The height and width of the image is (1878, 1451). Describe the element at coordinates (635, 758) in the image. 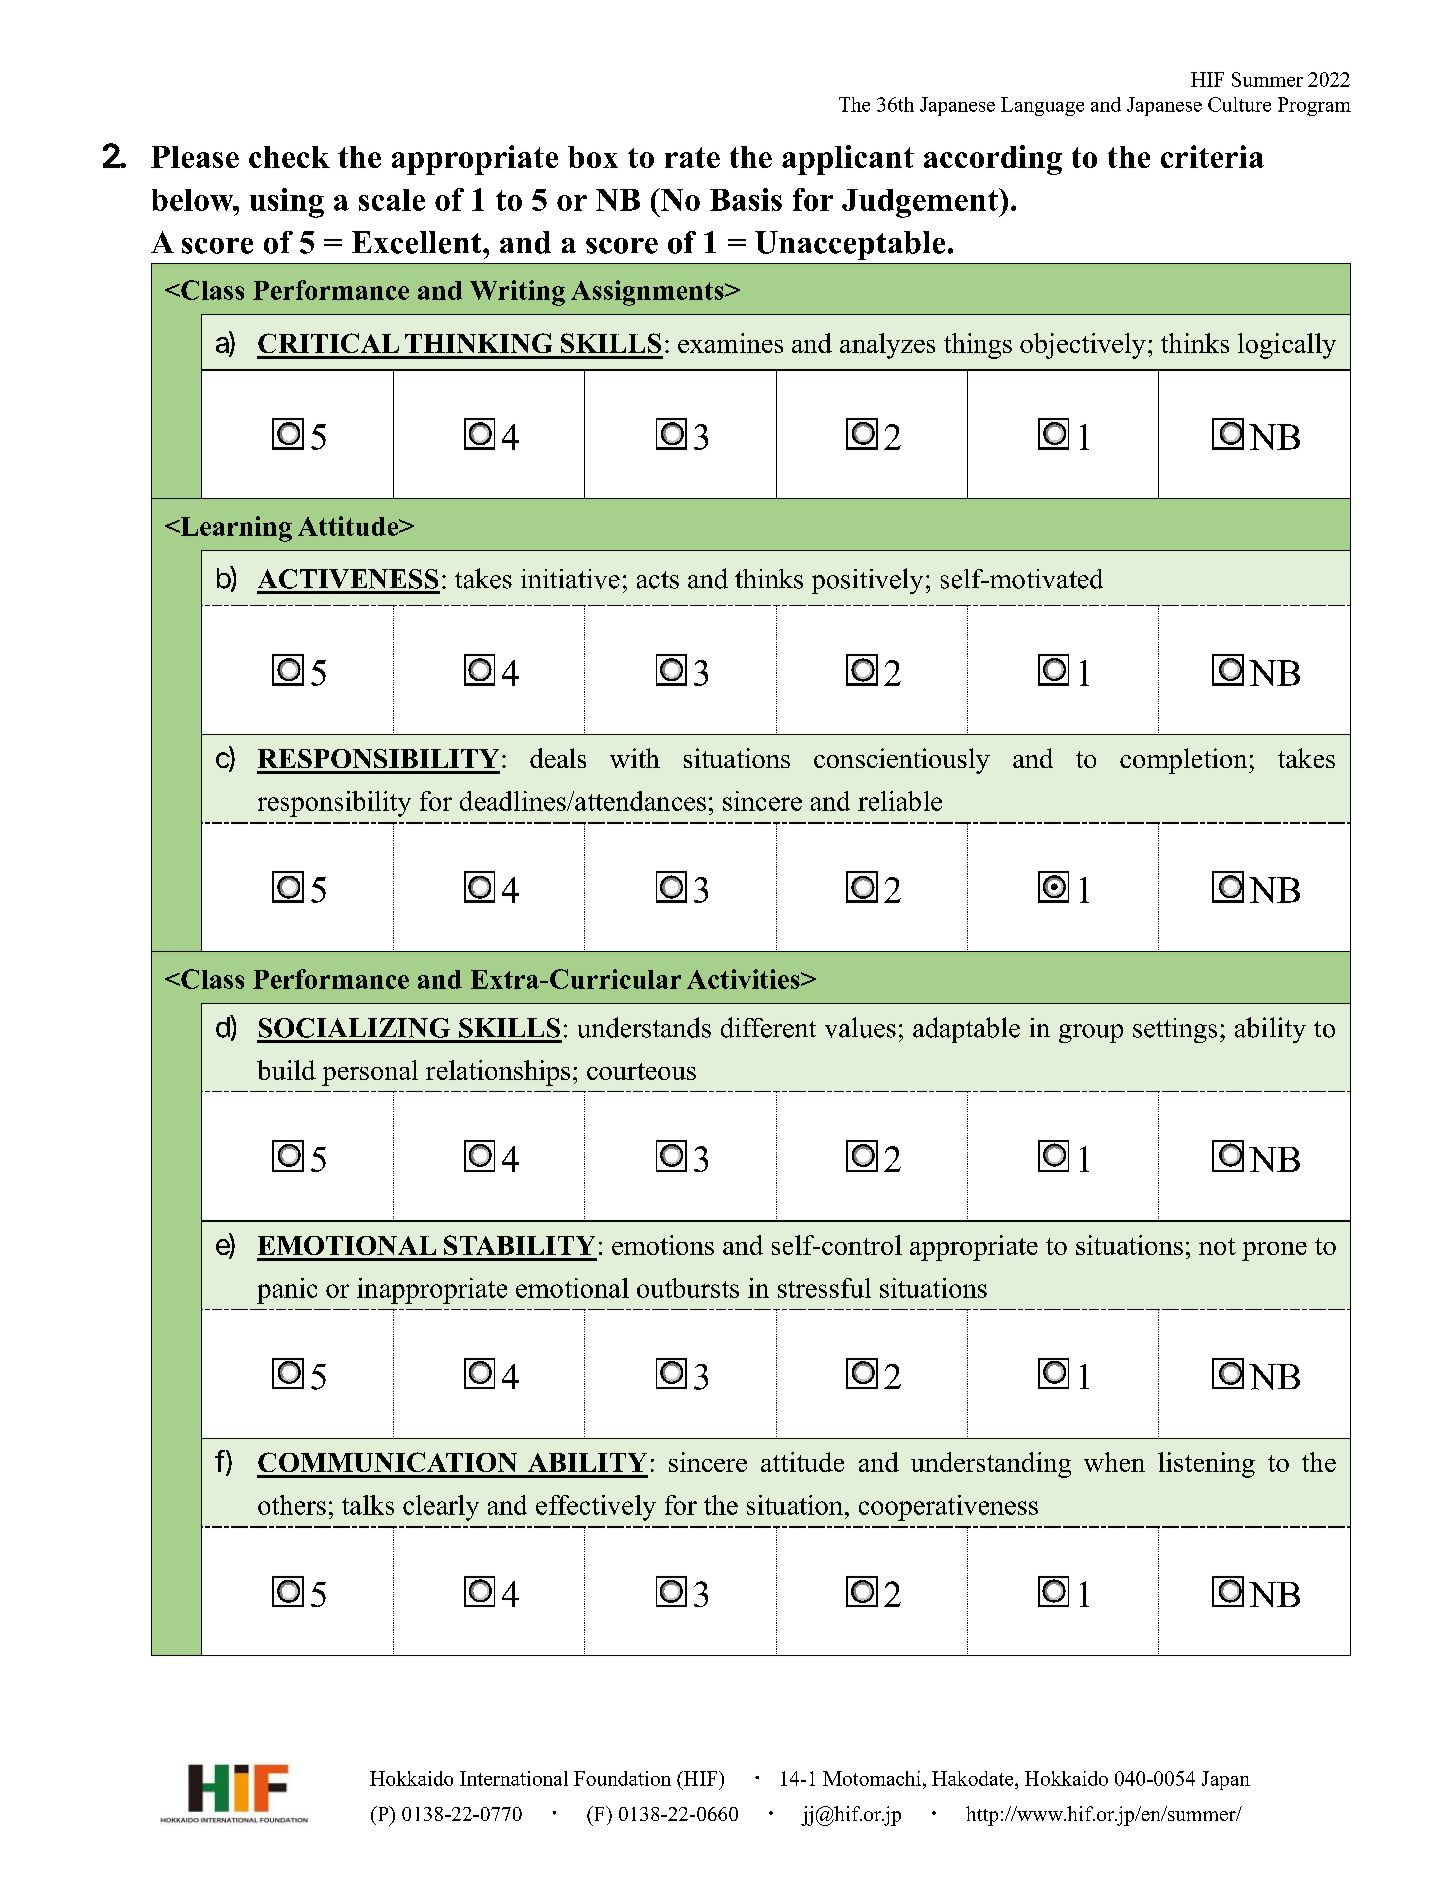

I see `with` at that location.
